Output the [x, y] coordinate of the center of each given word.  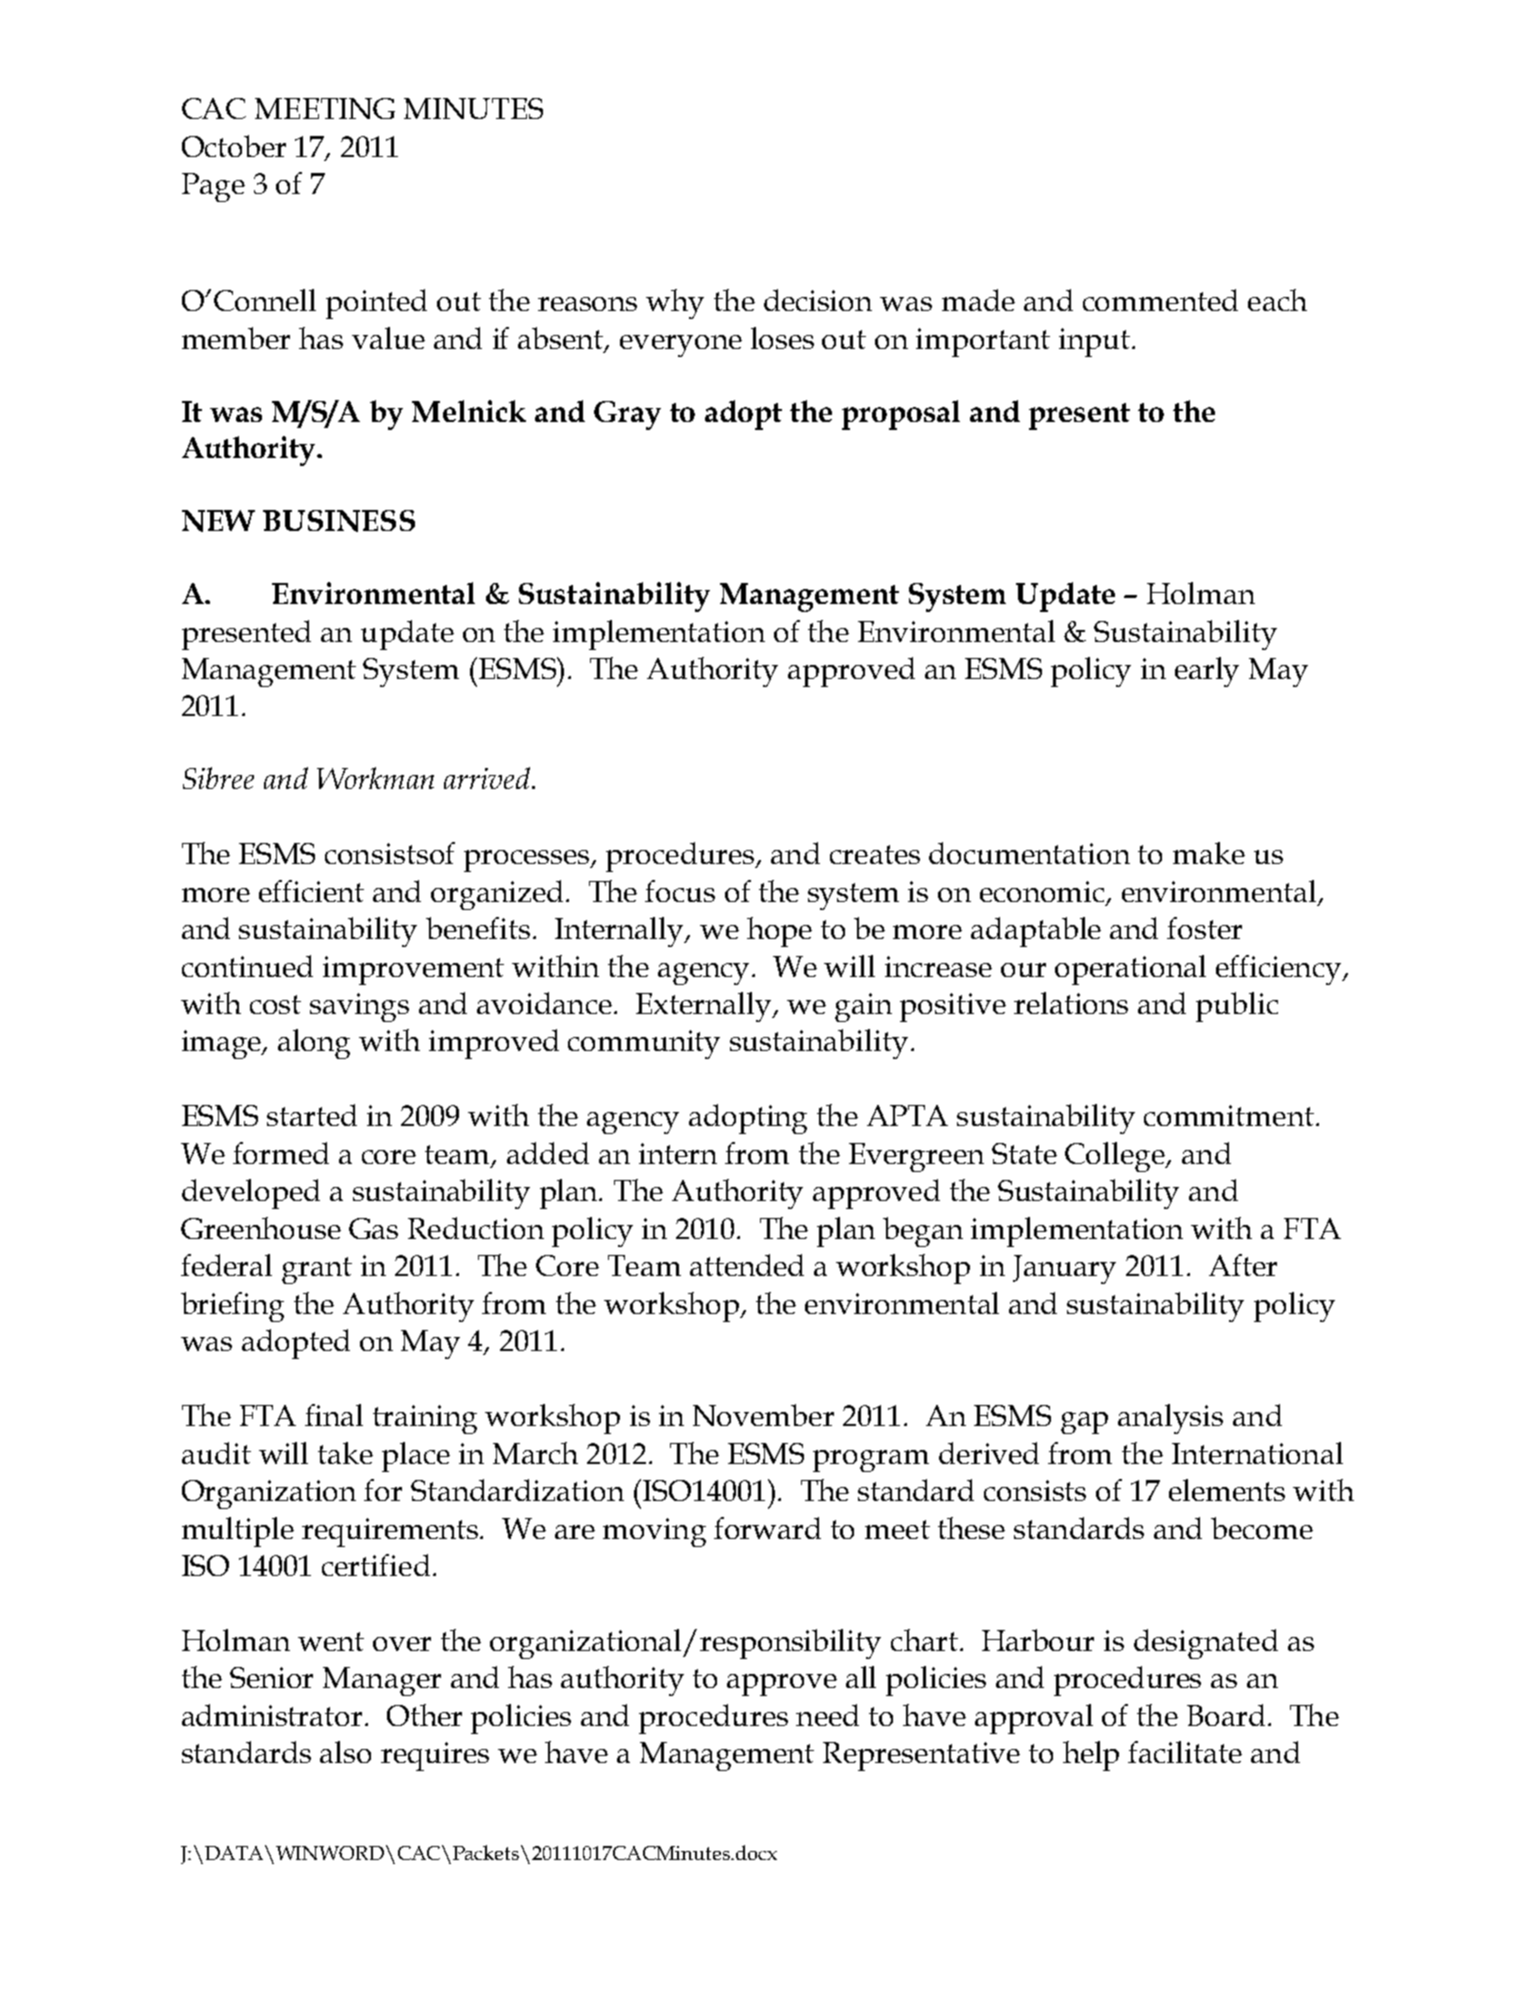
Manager [382, 1681]
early [1207, 672]
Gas [373, 1228]
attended [747, 1265]
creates [875, 854]
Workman [375, 778]
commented [1160, 300]
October [234, 146]
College [1116, 1157]
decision [818, 300]
